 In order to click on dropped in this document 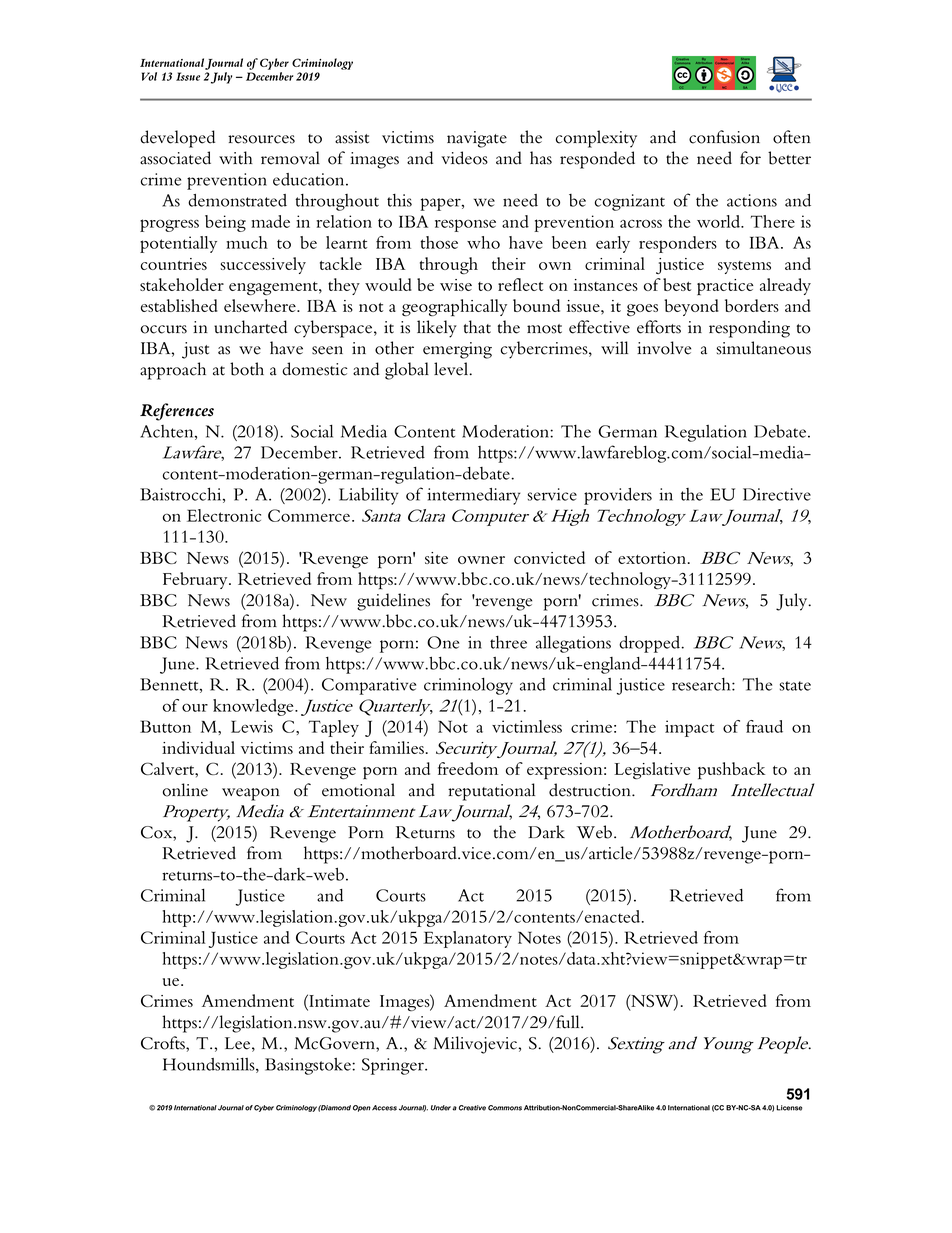, I will do `click(651, 644)`.
